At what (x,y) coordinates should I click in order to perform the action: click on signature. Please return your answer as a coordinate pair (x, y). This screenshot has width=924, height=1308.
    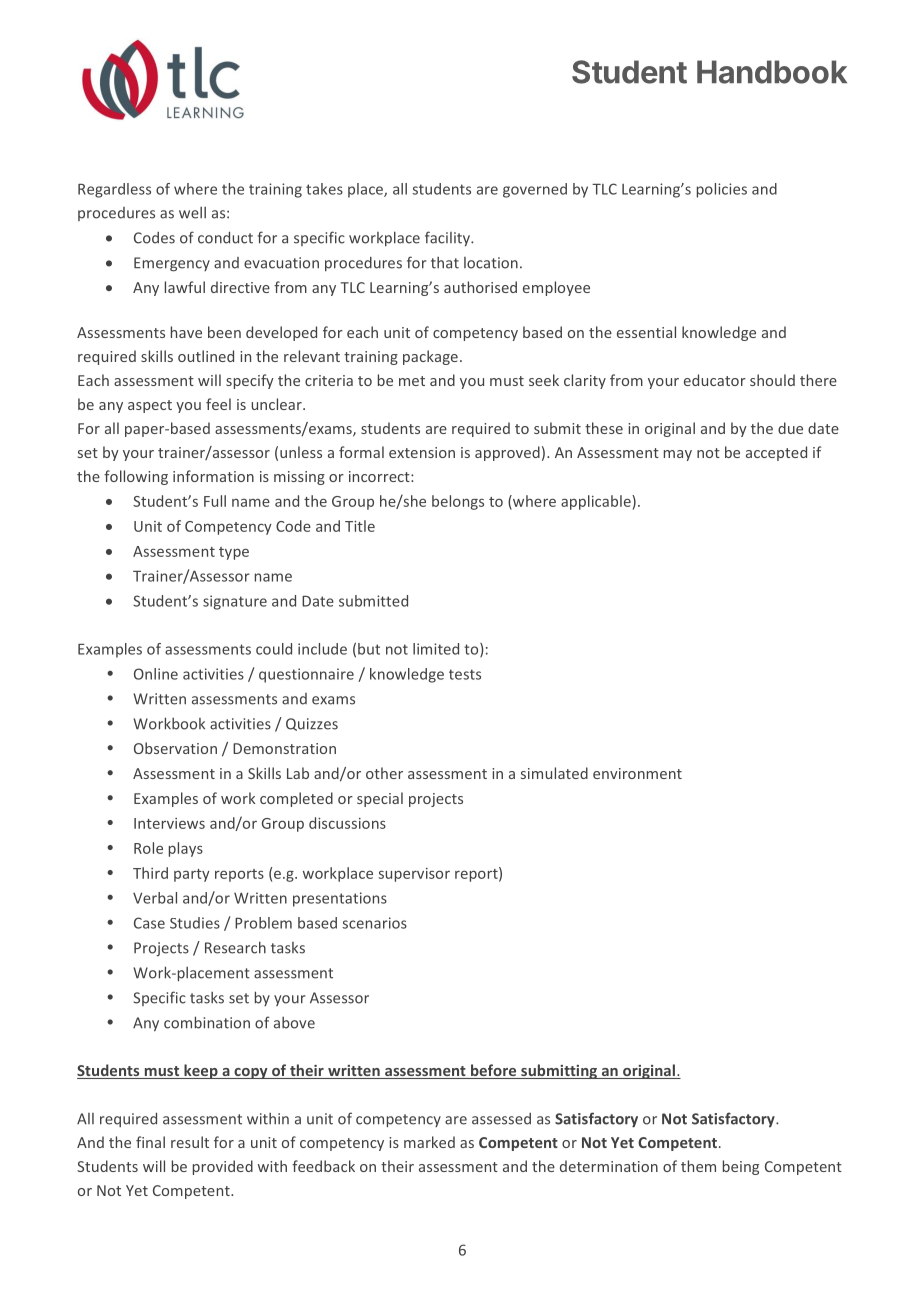
    Looking at the image, I should click on (235, 602).
